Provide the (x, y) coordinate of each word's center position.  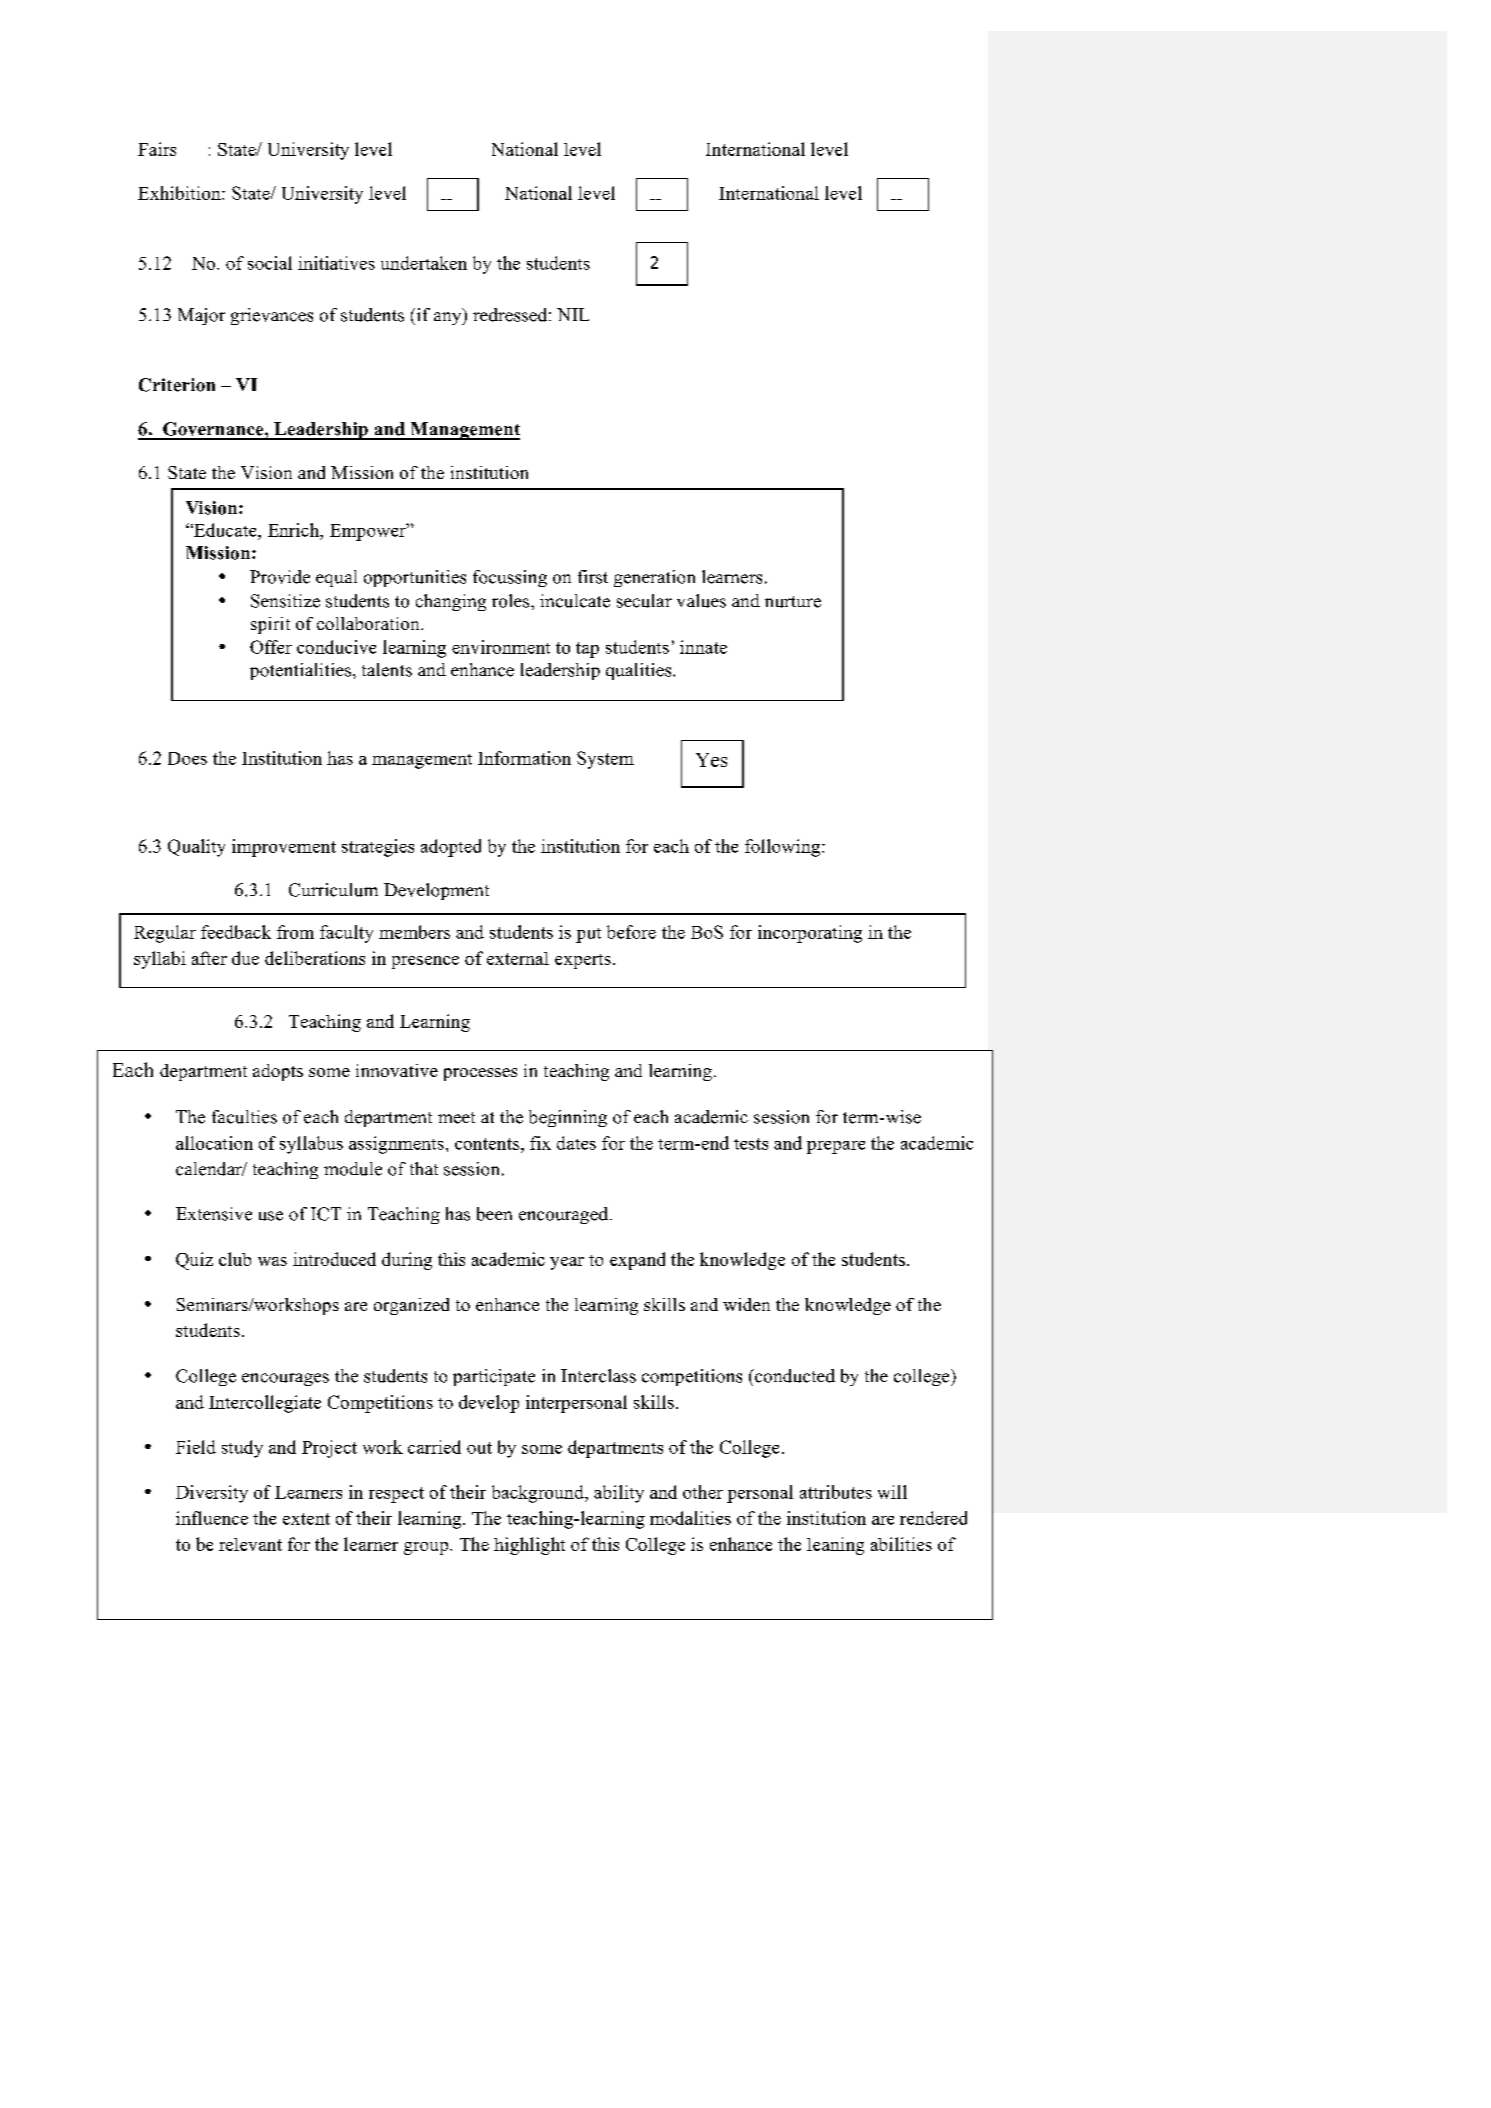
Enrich (294, 530)
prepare (836, 1147)
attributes (836, 1492)
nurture (793, 602)
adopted (451, 848)
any (449, 318)
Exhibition (180, 193)
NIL (573, 314)
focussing (510, 578)
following (784, 848)
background (539, 1494)
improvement (284, 848)
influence (212, 1518)
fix (540, 1143)
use (271, 1216)
